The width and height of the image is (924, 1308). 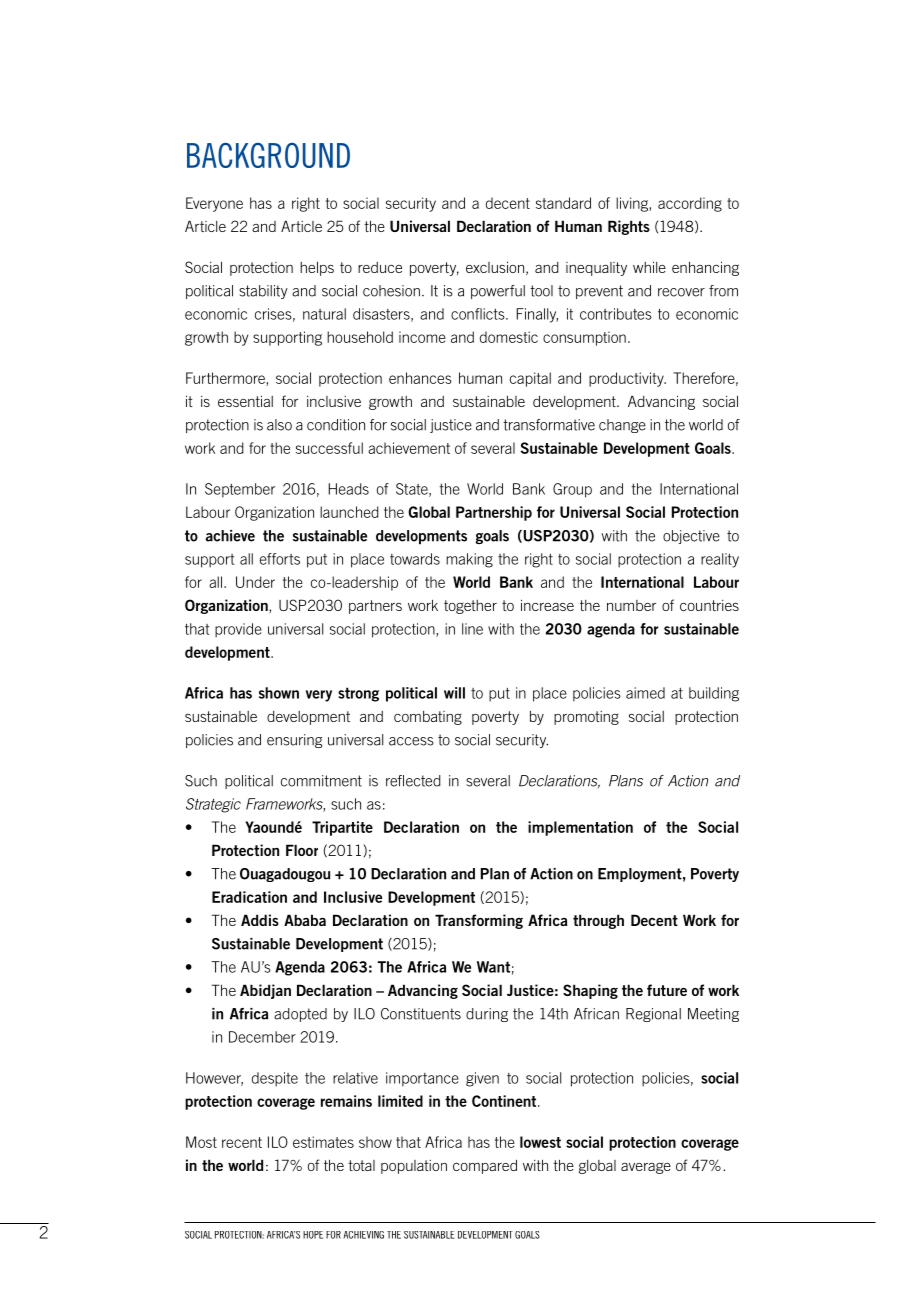 What do you see at coordinates (645, 693) in the image?
I see `aimed` at bounding box center [645, 693].
